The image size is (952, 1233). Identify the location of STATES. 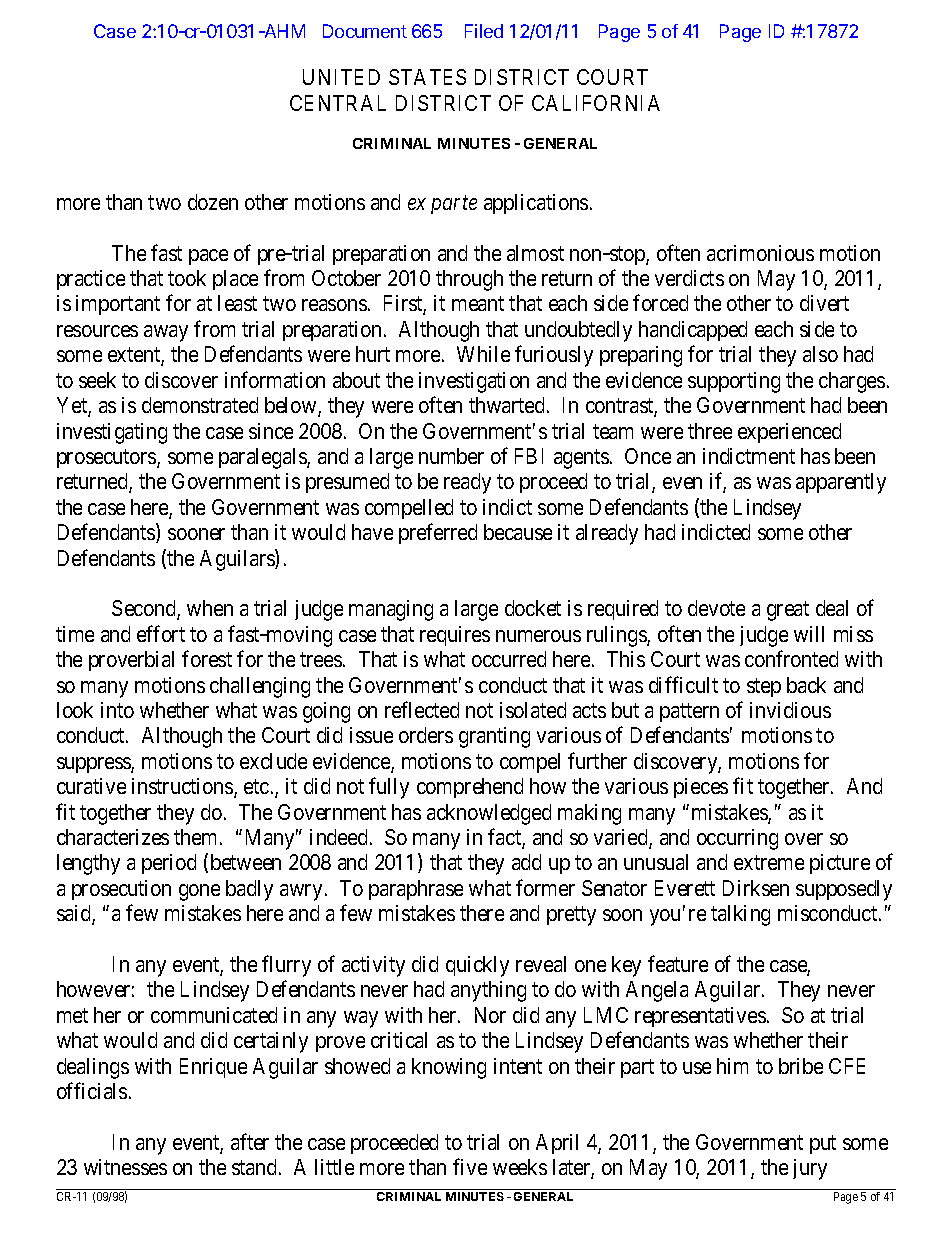
(427, 77).
